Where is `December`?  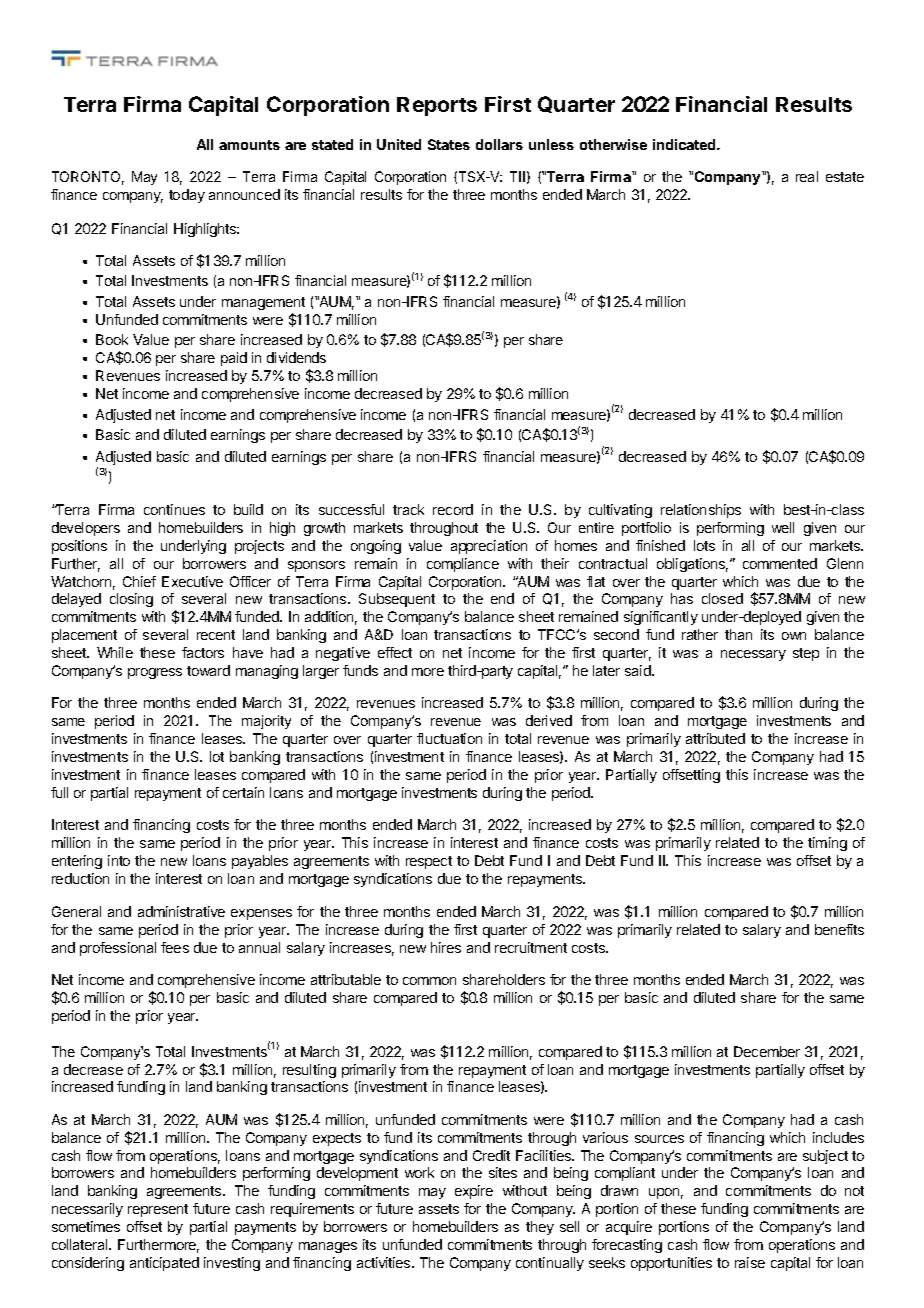 December is located at coordinates (767, 1051).
